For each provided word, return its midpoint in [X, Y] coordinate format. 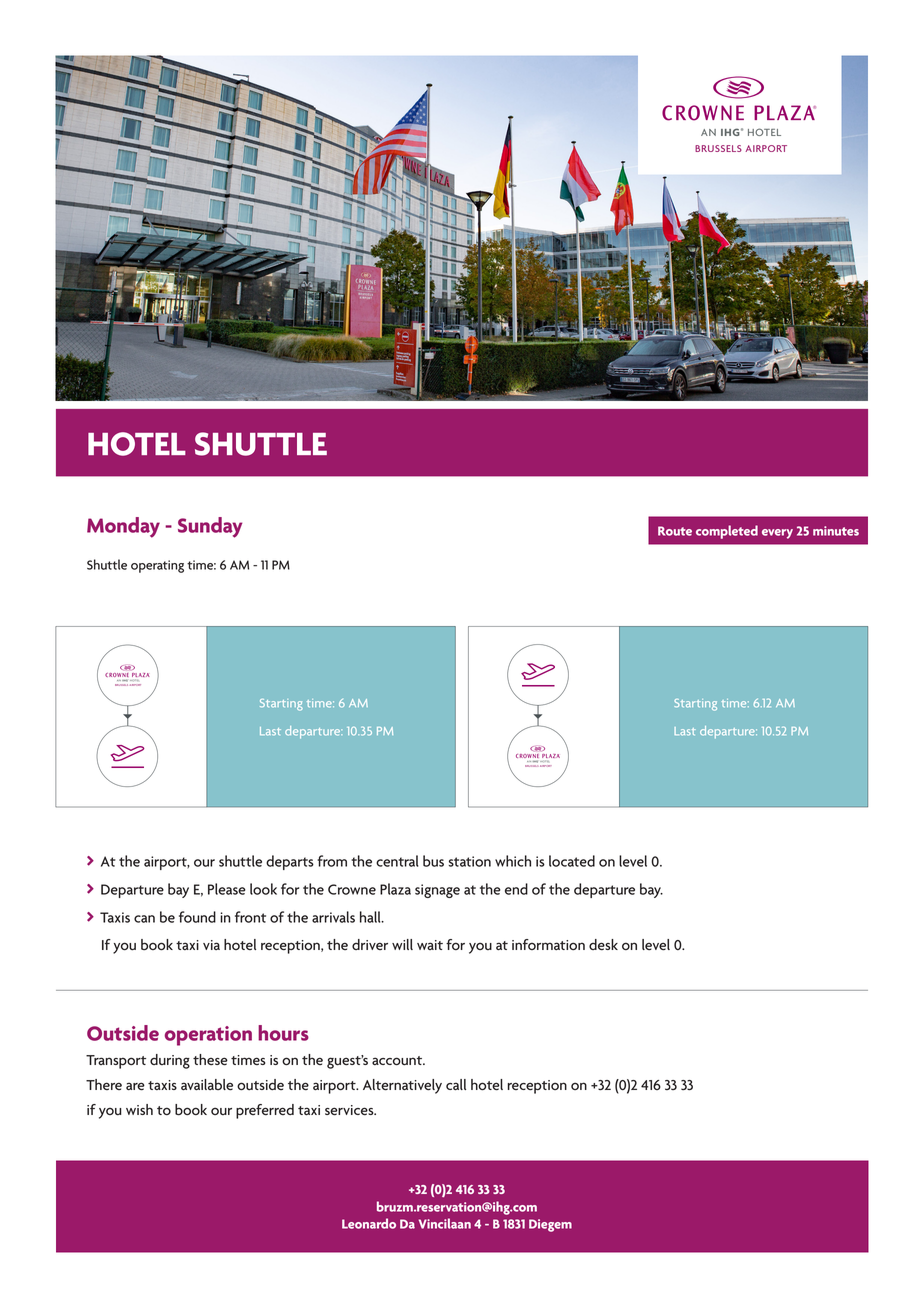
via [211, 945]
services [350, 1110]
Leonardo [369, 1223]
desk [603, 945]
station [470, 861]
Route [675, 531]
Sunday [210, 527]
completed [727, 532]
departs [290, 862]
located [572, 861]
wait [430, 945]
